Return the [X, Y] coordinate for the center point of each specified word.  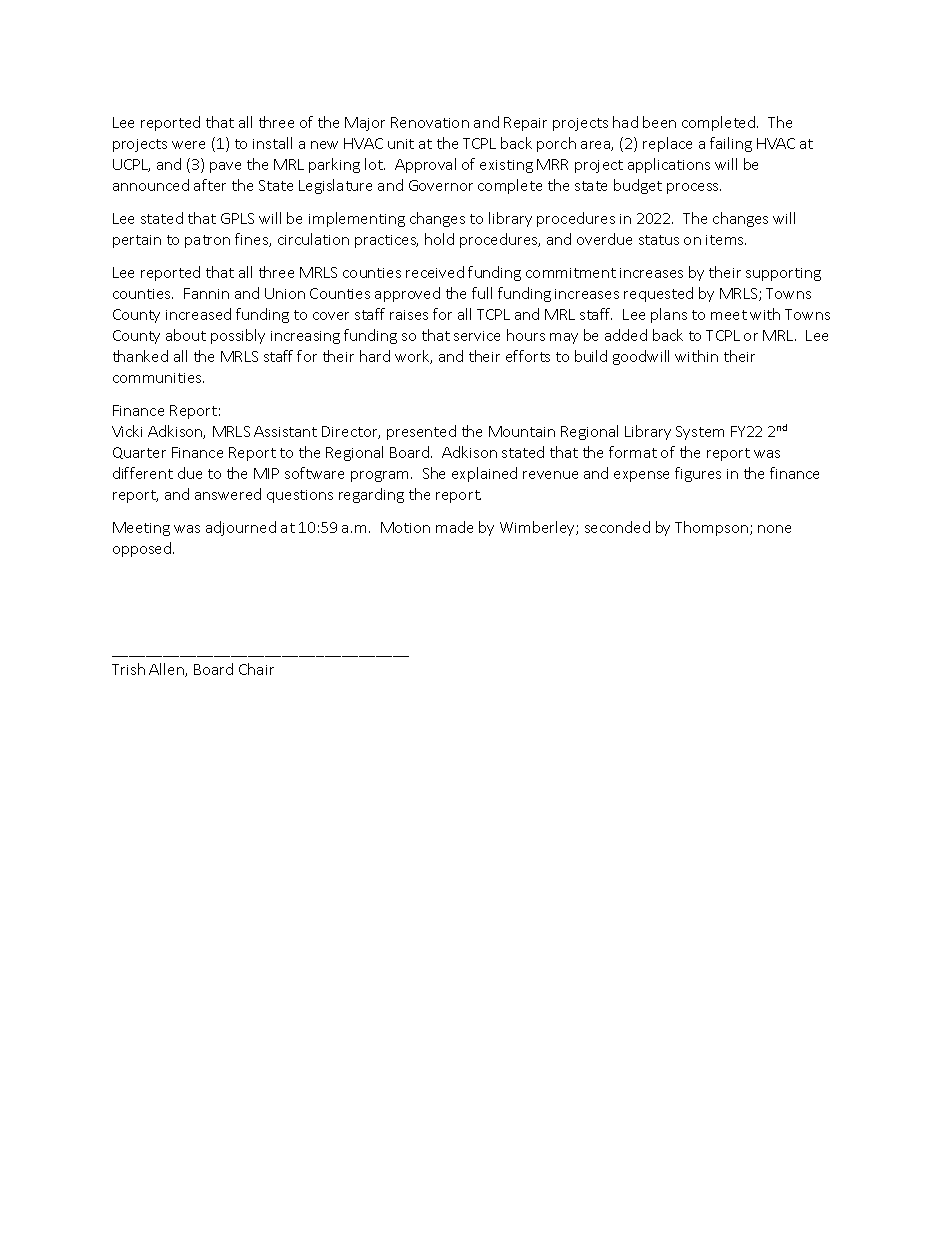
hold [439, 239]
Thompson [713, 528]
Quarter [139, 453]
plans [669, 315]
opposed [143, 549]
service [477, 336]
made [454, 527]
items [726, 240]
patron [207, 241]
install [272, 143]
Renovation [430, 122]
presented [421, 432]
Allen [167, 670]
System [700, 433]
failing [731, 144]
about [186, 335]
